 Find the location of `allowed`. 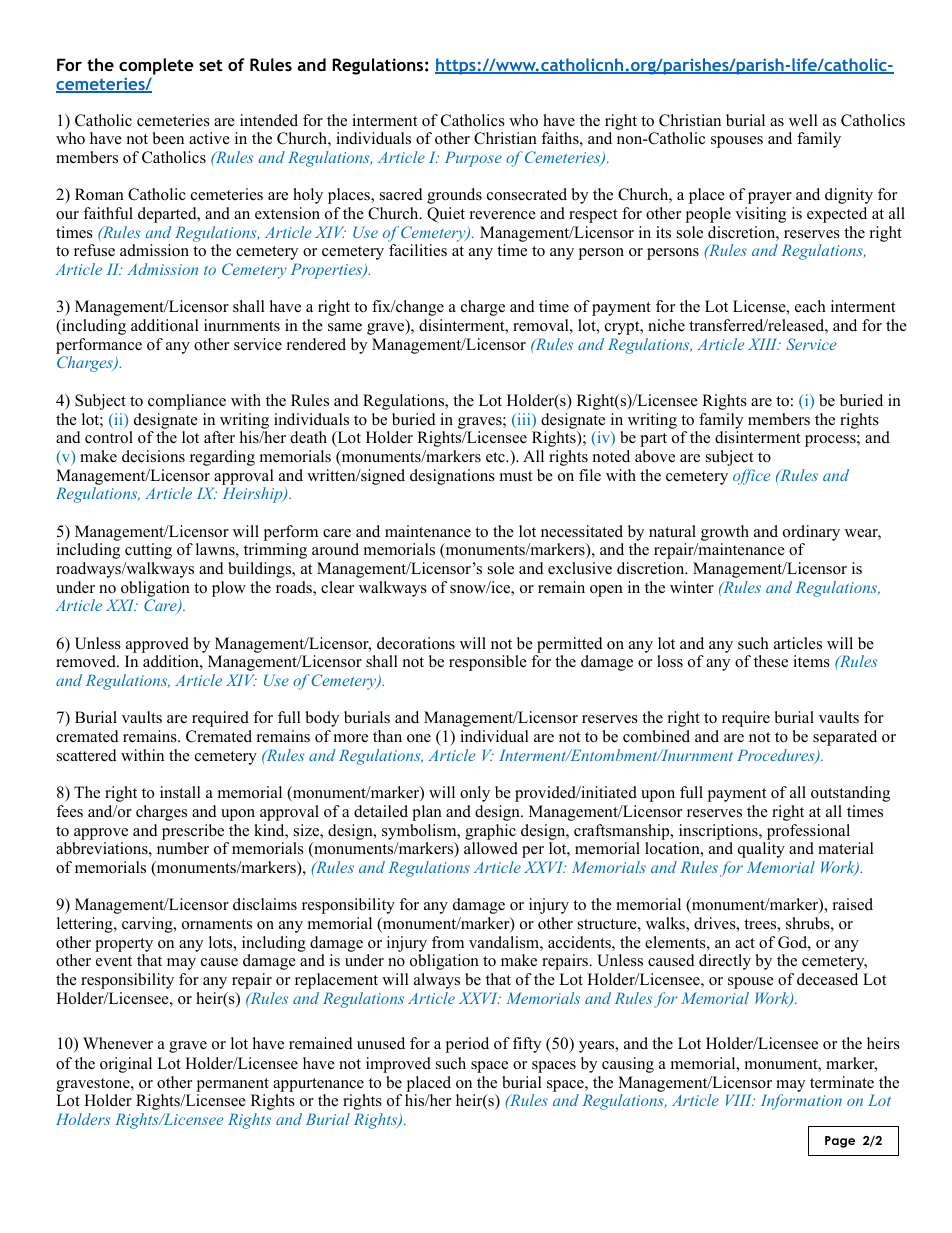

allowed is located at coordinates (491, 848).
